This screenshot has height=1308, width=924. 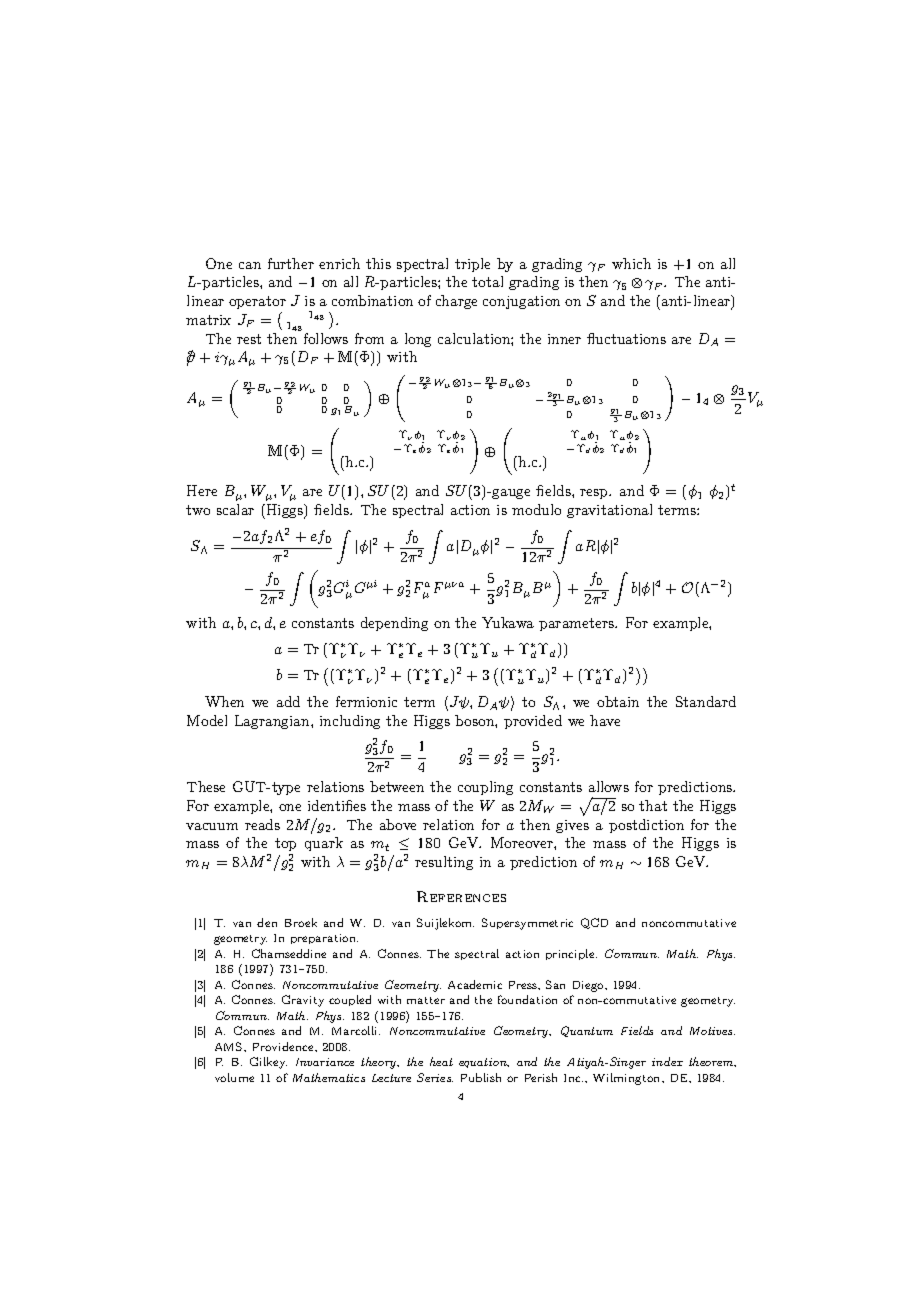 I want to click on volume, so click(x=234, y=1077).
